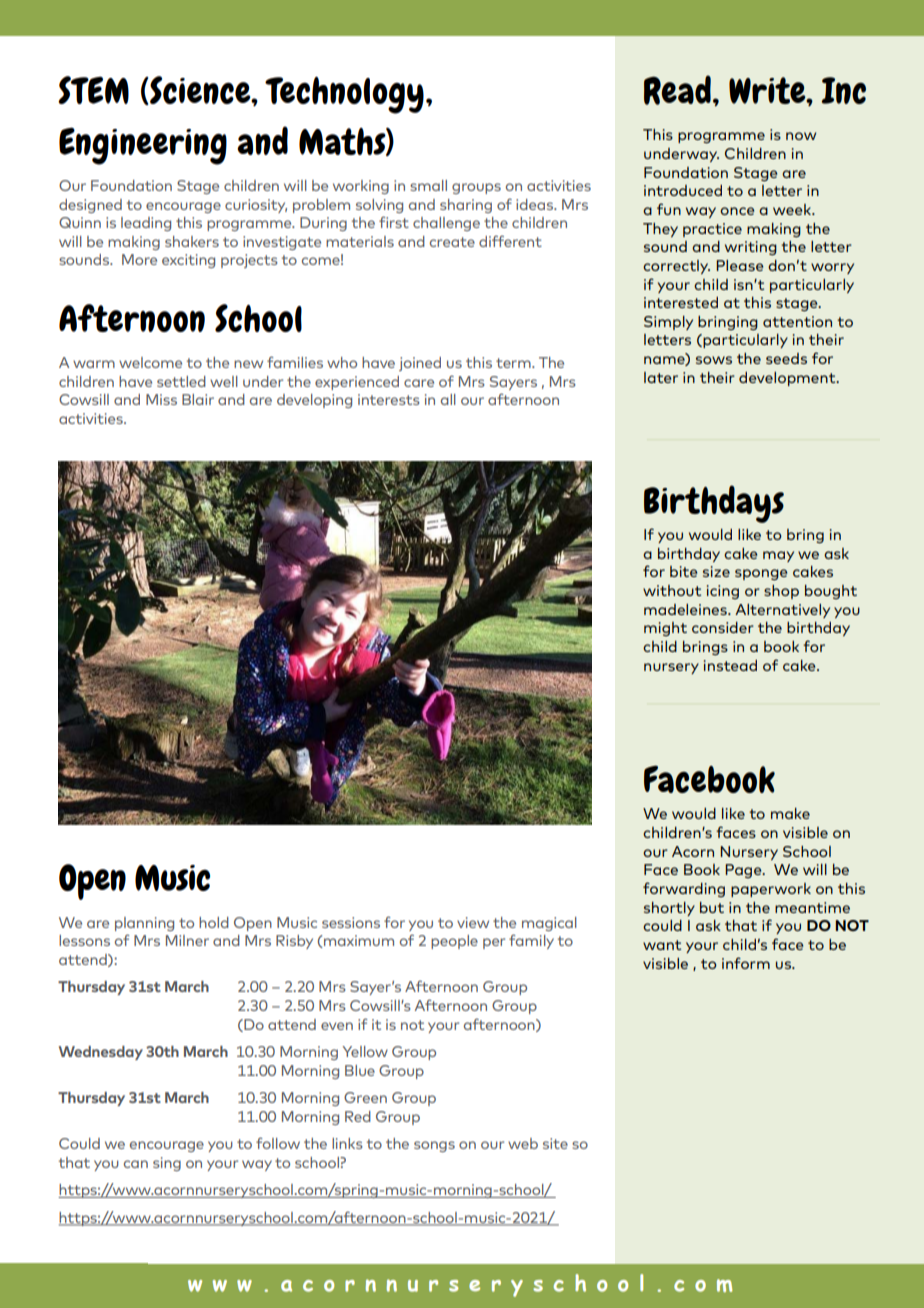 The image size is (924, 1308). What do you see at coordinates (144, 924) in the screenshot?
I see `planning` at bounding box center [144, 924].
